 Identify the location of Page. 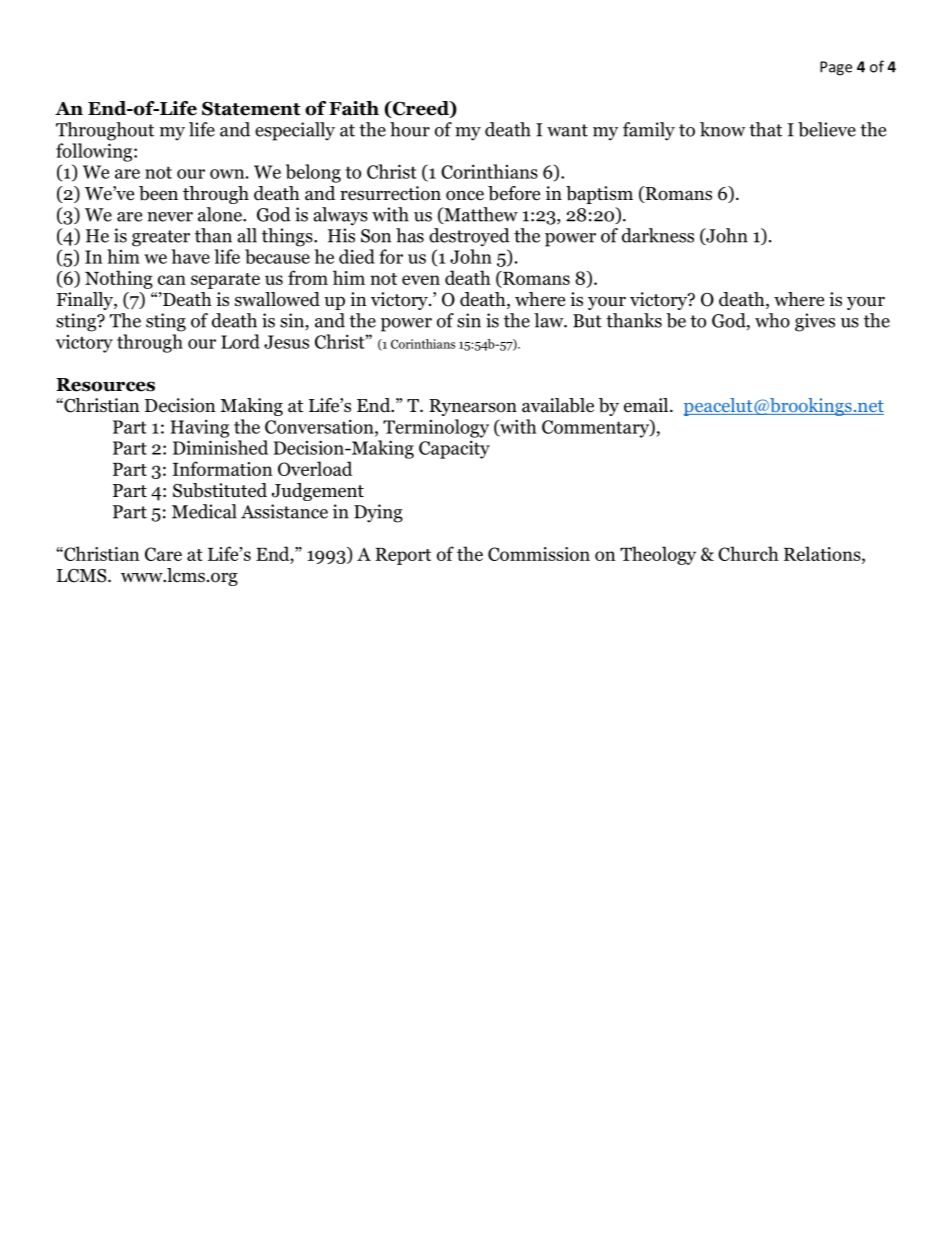
(836, 68).
